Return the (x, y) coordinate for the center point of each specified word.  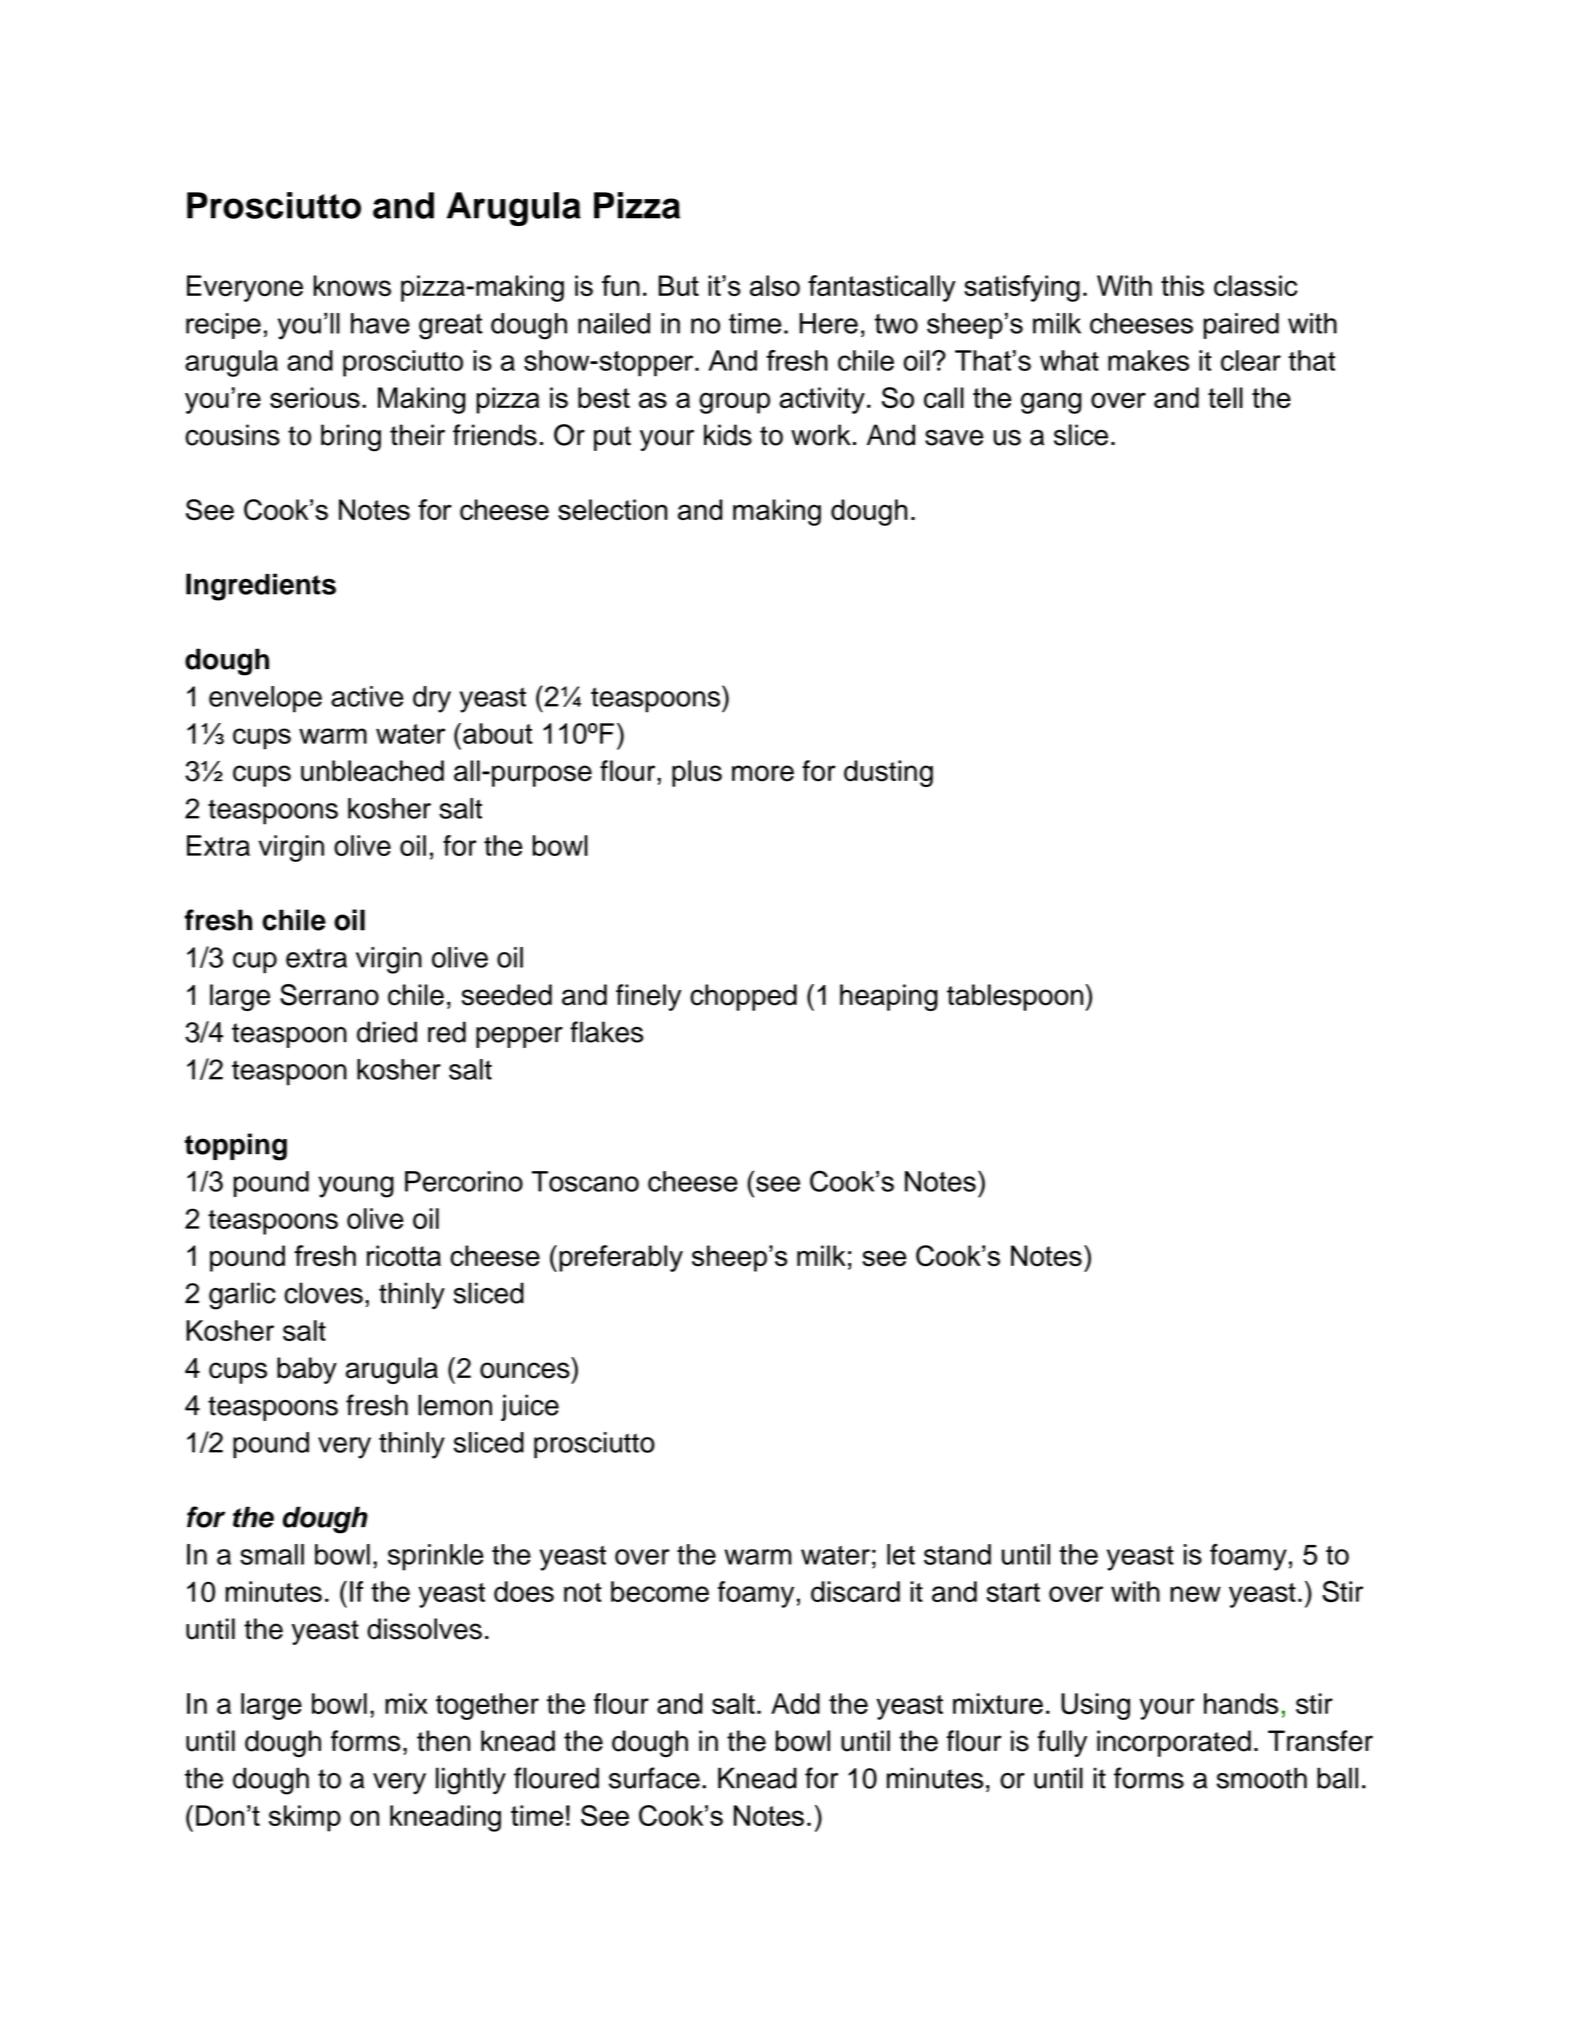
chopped (743, 997)
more (763, 773)
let (901, 1554)
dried (387, 1032)
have (380, 323)
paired (1241, 326)
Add (795, 1703)
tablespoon (1015, 997)
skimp (305, 1818)
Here (829, 323)
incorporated (1174, 1743)
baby (307, 1370)
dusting (888, 773)
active (367, 696)
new (1195, 1594)
